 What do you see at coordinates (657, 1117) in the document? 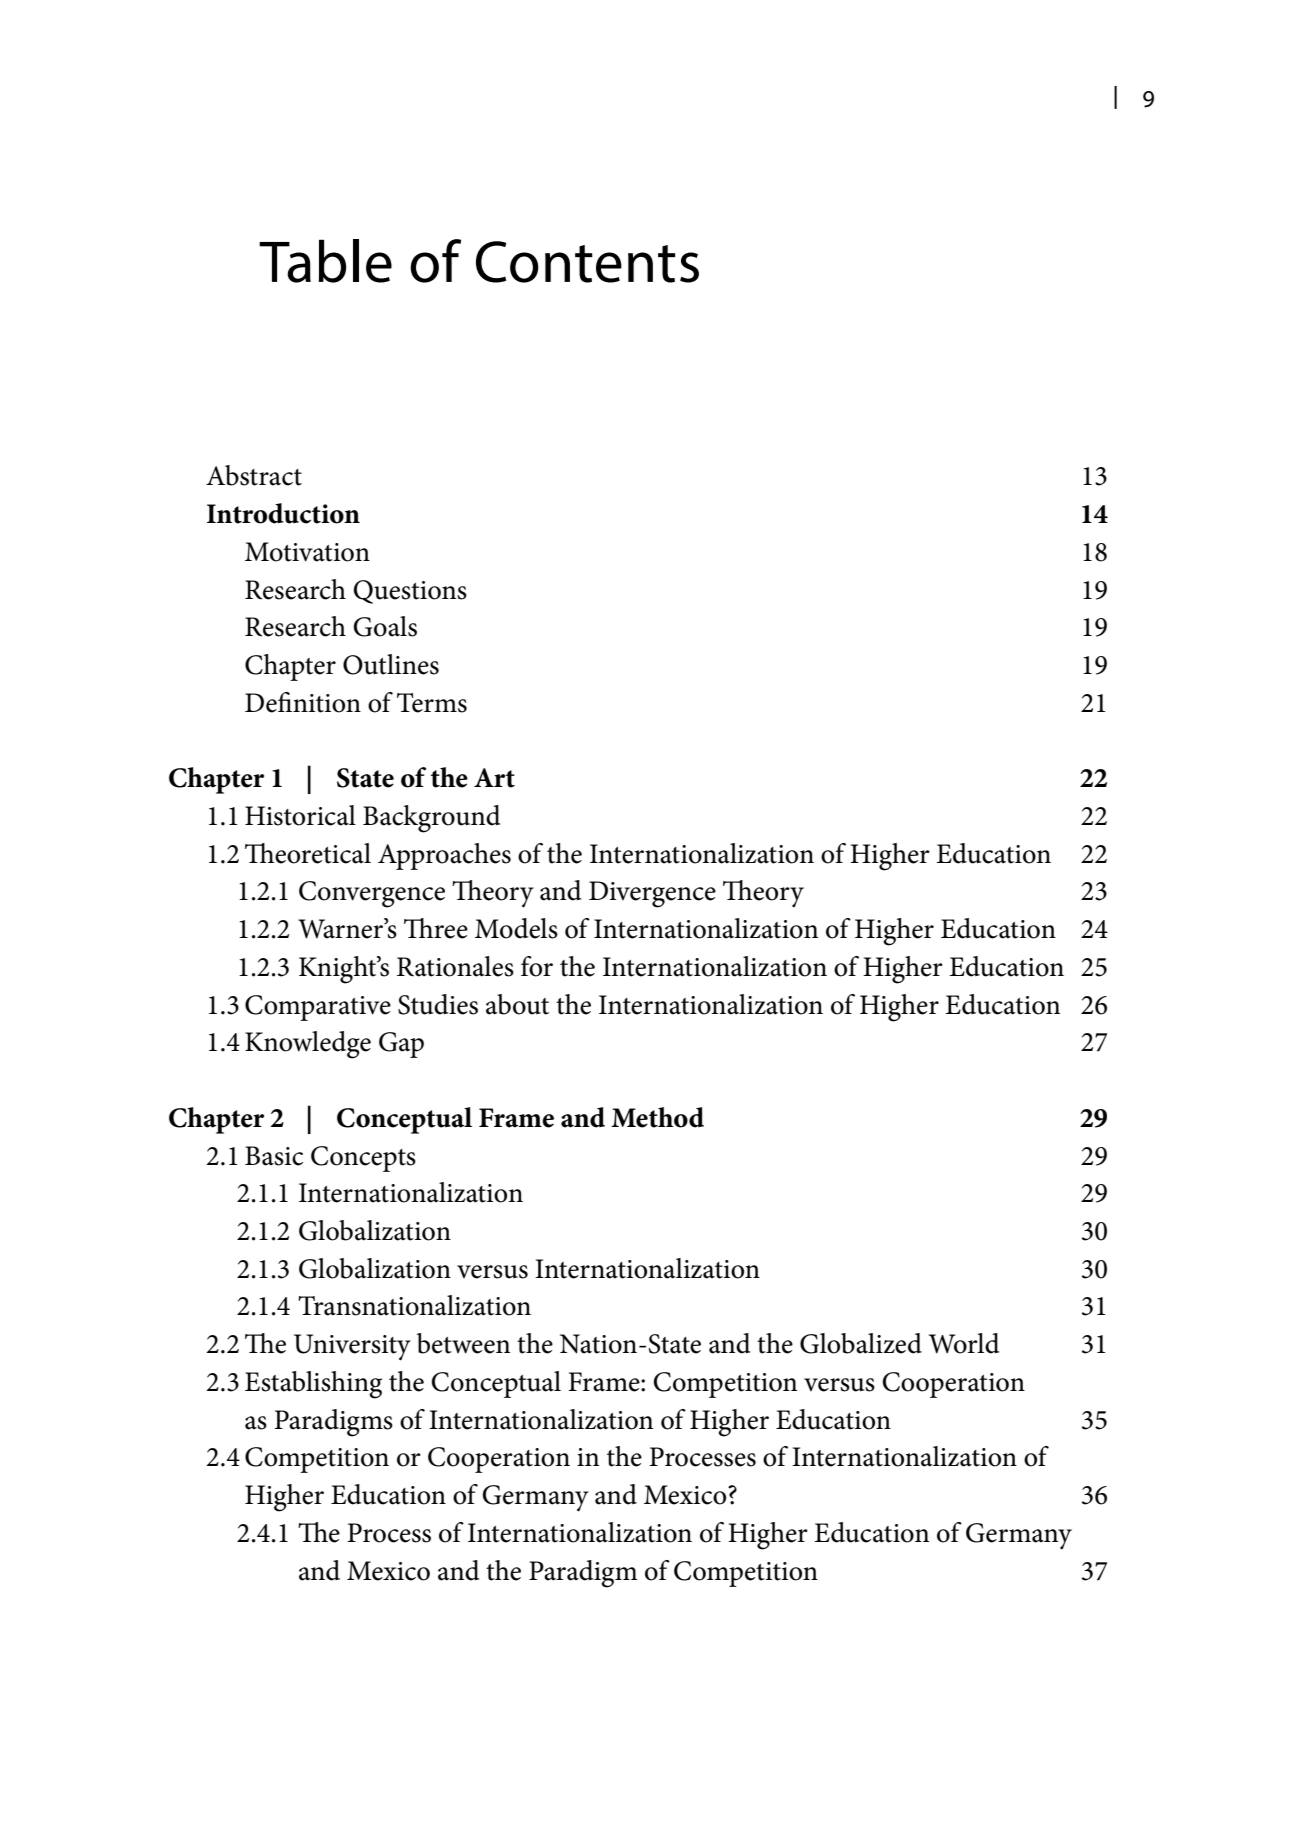
I see `Method` at bounding box center [657, 1117].
